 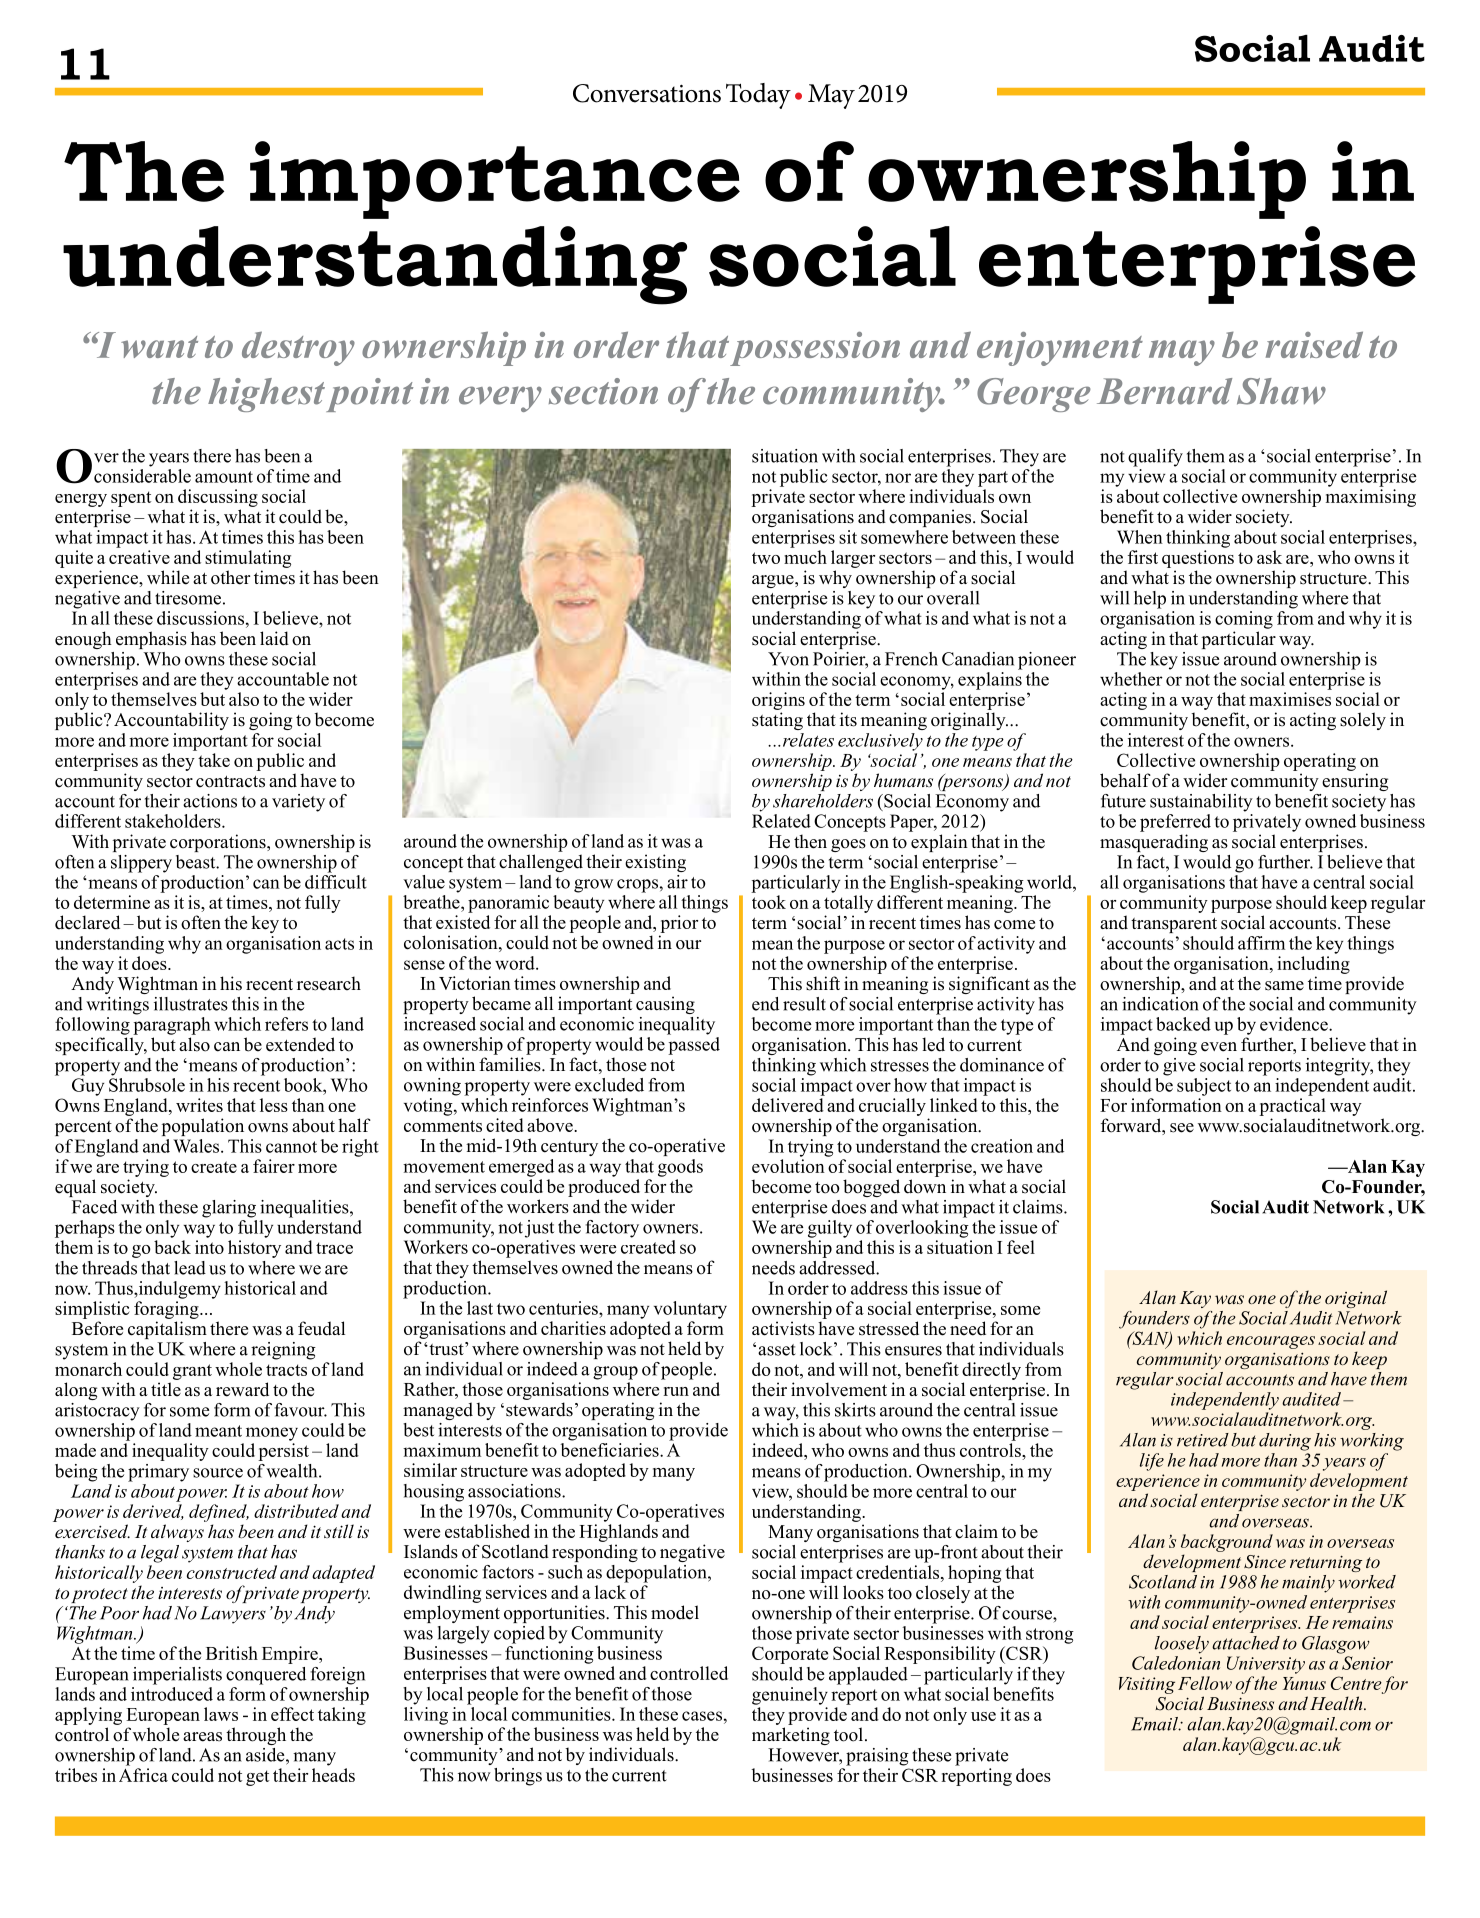 What do you see at coordinates (495, 180) in the image?
I see `importance` at bounding box center [495, 180].
